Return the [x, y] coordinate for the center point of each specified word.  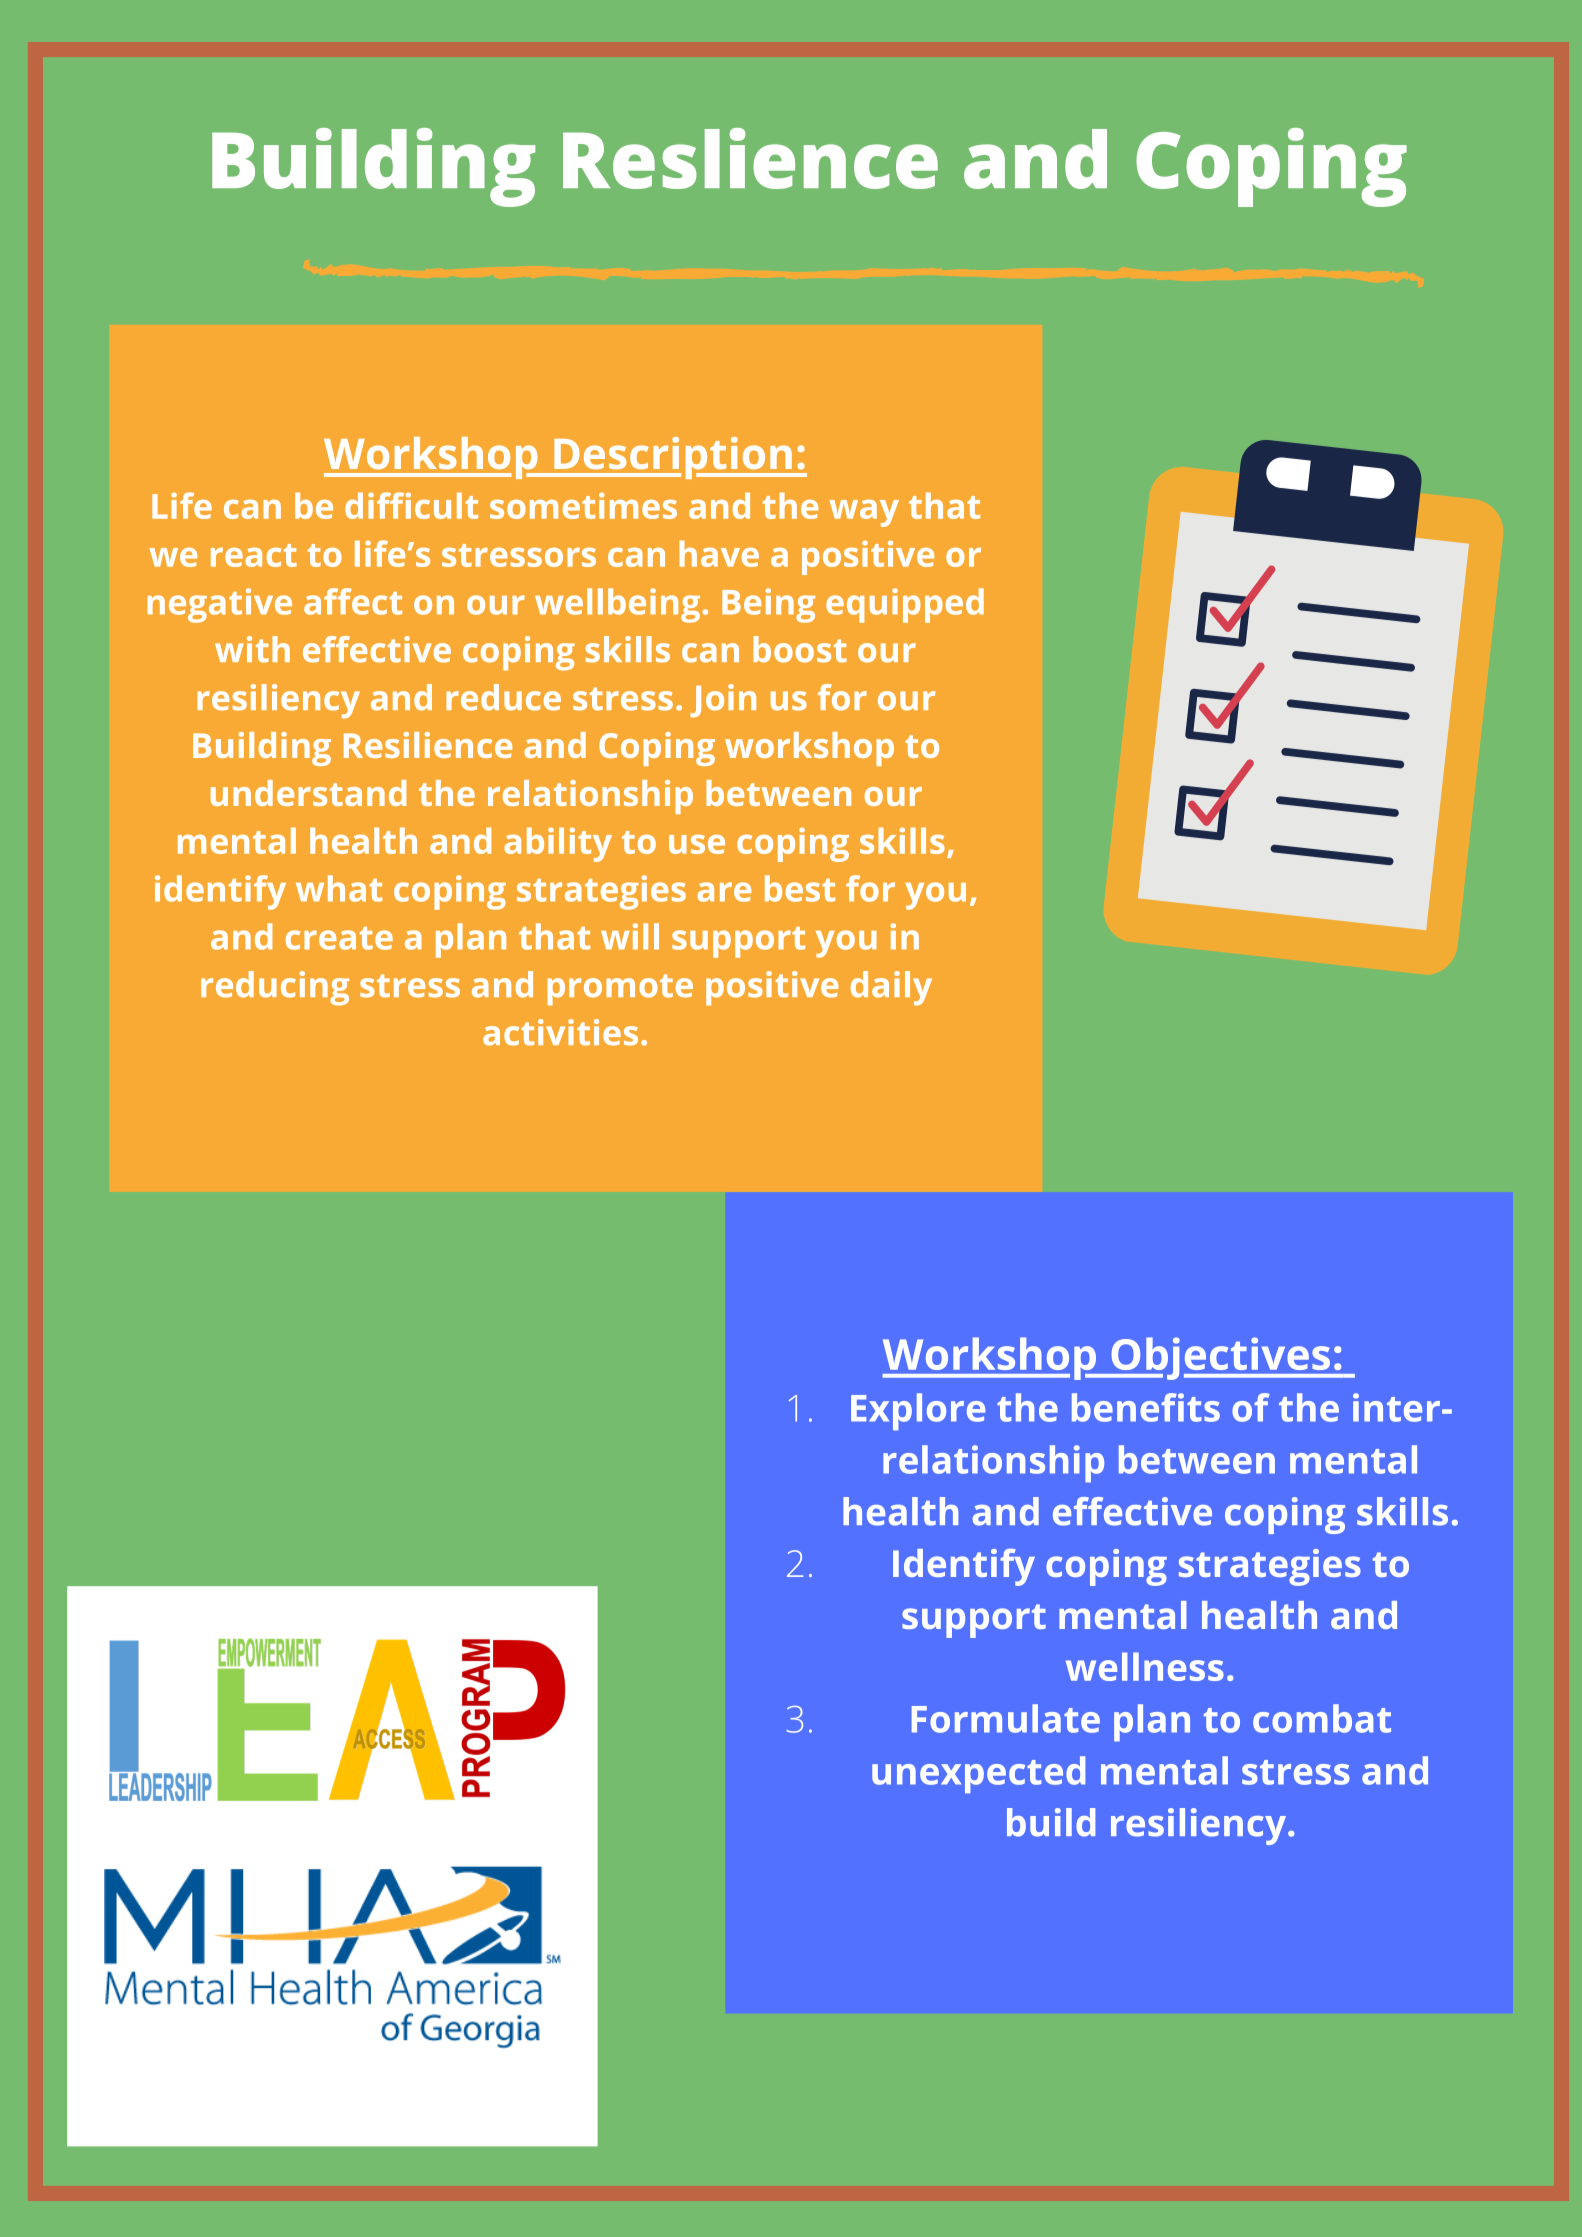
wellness [1145, 1666]
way [864, 513]
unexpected [978, 1774]
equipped [905, 605]
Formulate [1006, 1718]
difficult [411, 505]
